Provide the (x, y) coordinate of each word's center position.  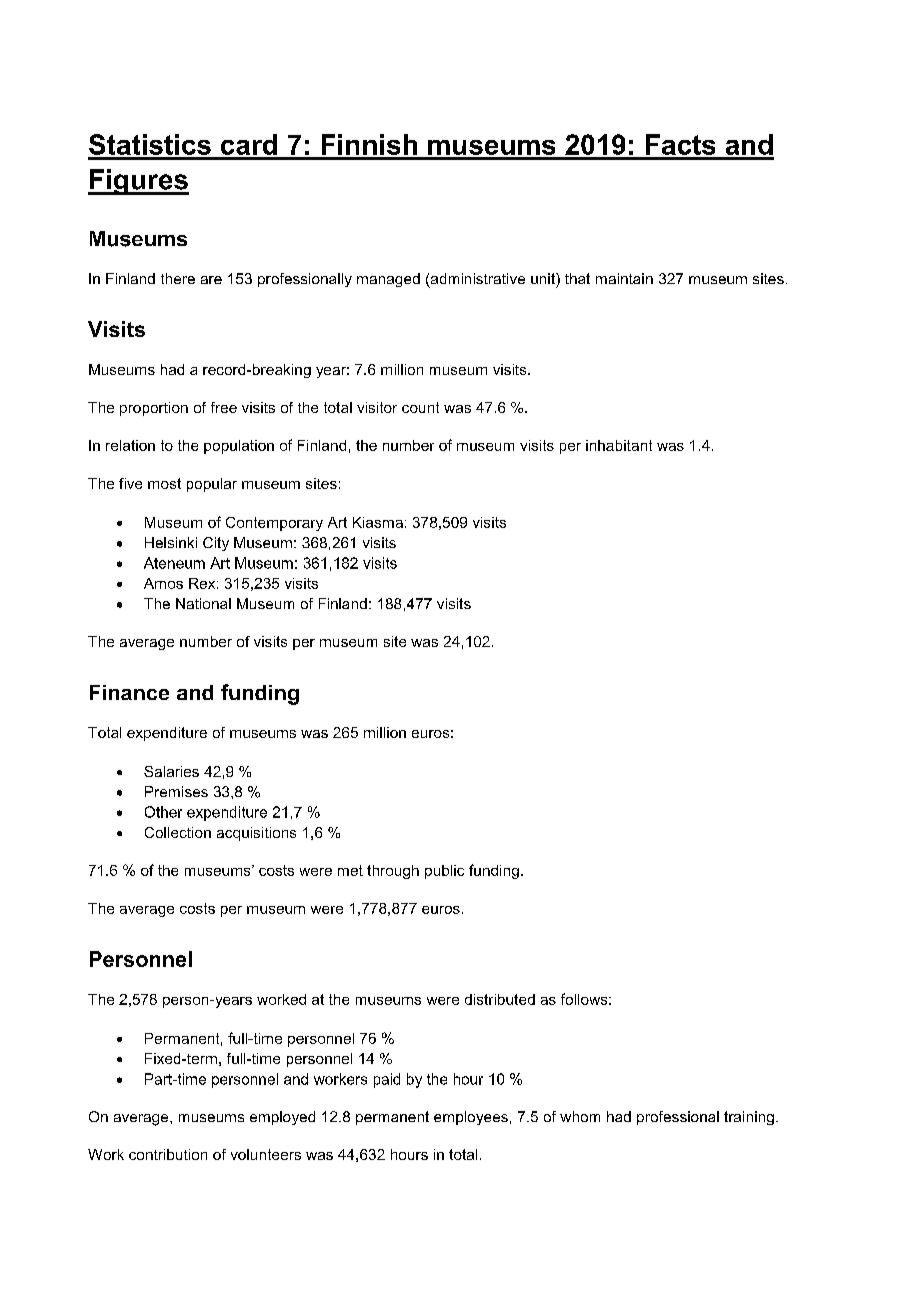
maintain (624, 278)
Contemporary (274, 524)
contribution (168, 1154)
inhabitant (619, 445)
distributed (500, 999)
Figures (138, 182)
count (420, 407)
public (444, 872)
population (239, 447)
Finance (129, 692)
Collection (178, 832)
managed (388, 280)
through (393, 872)
